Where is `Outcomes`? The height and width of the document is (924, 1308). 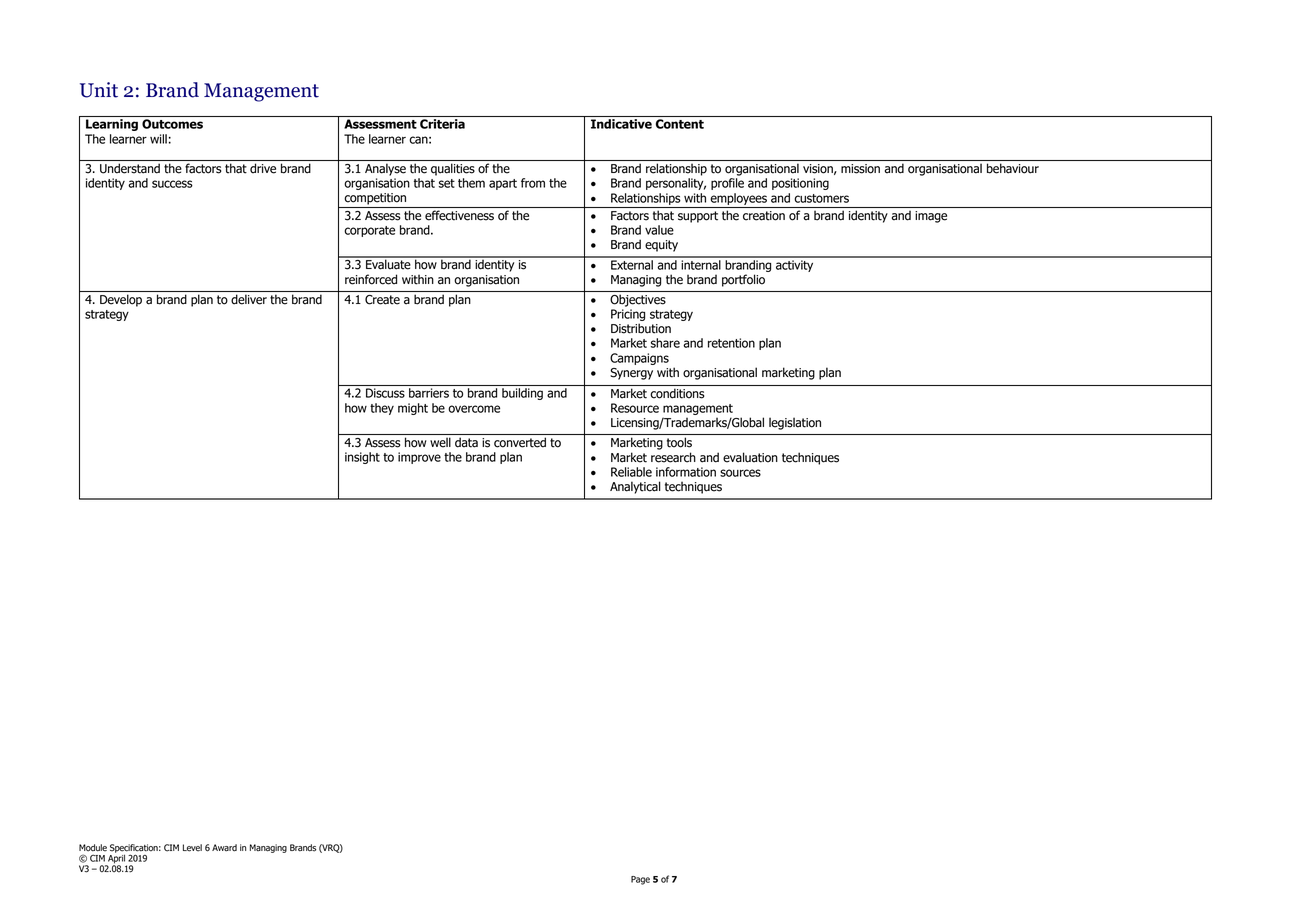 Outcomes is located at coordinates (172, 124).
